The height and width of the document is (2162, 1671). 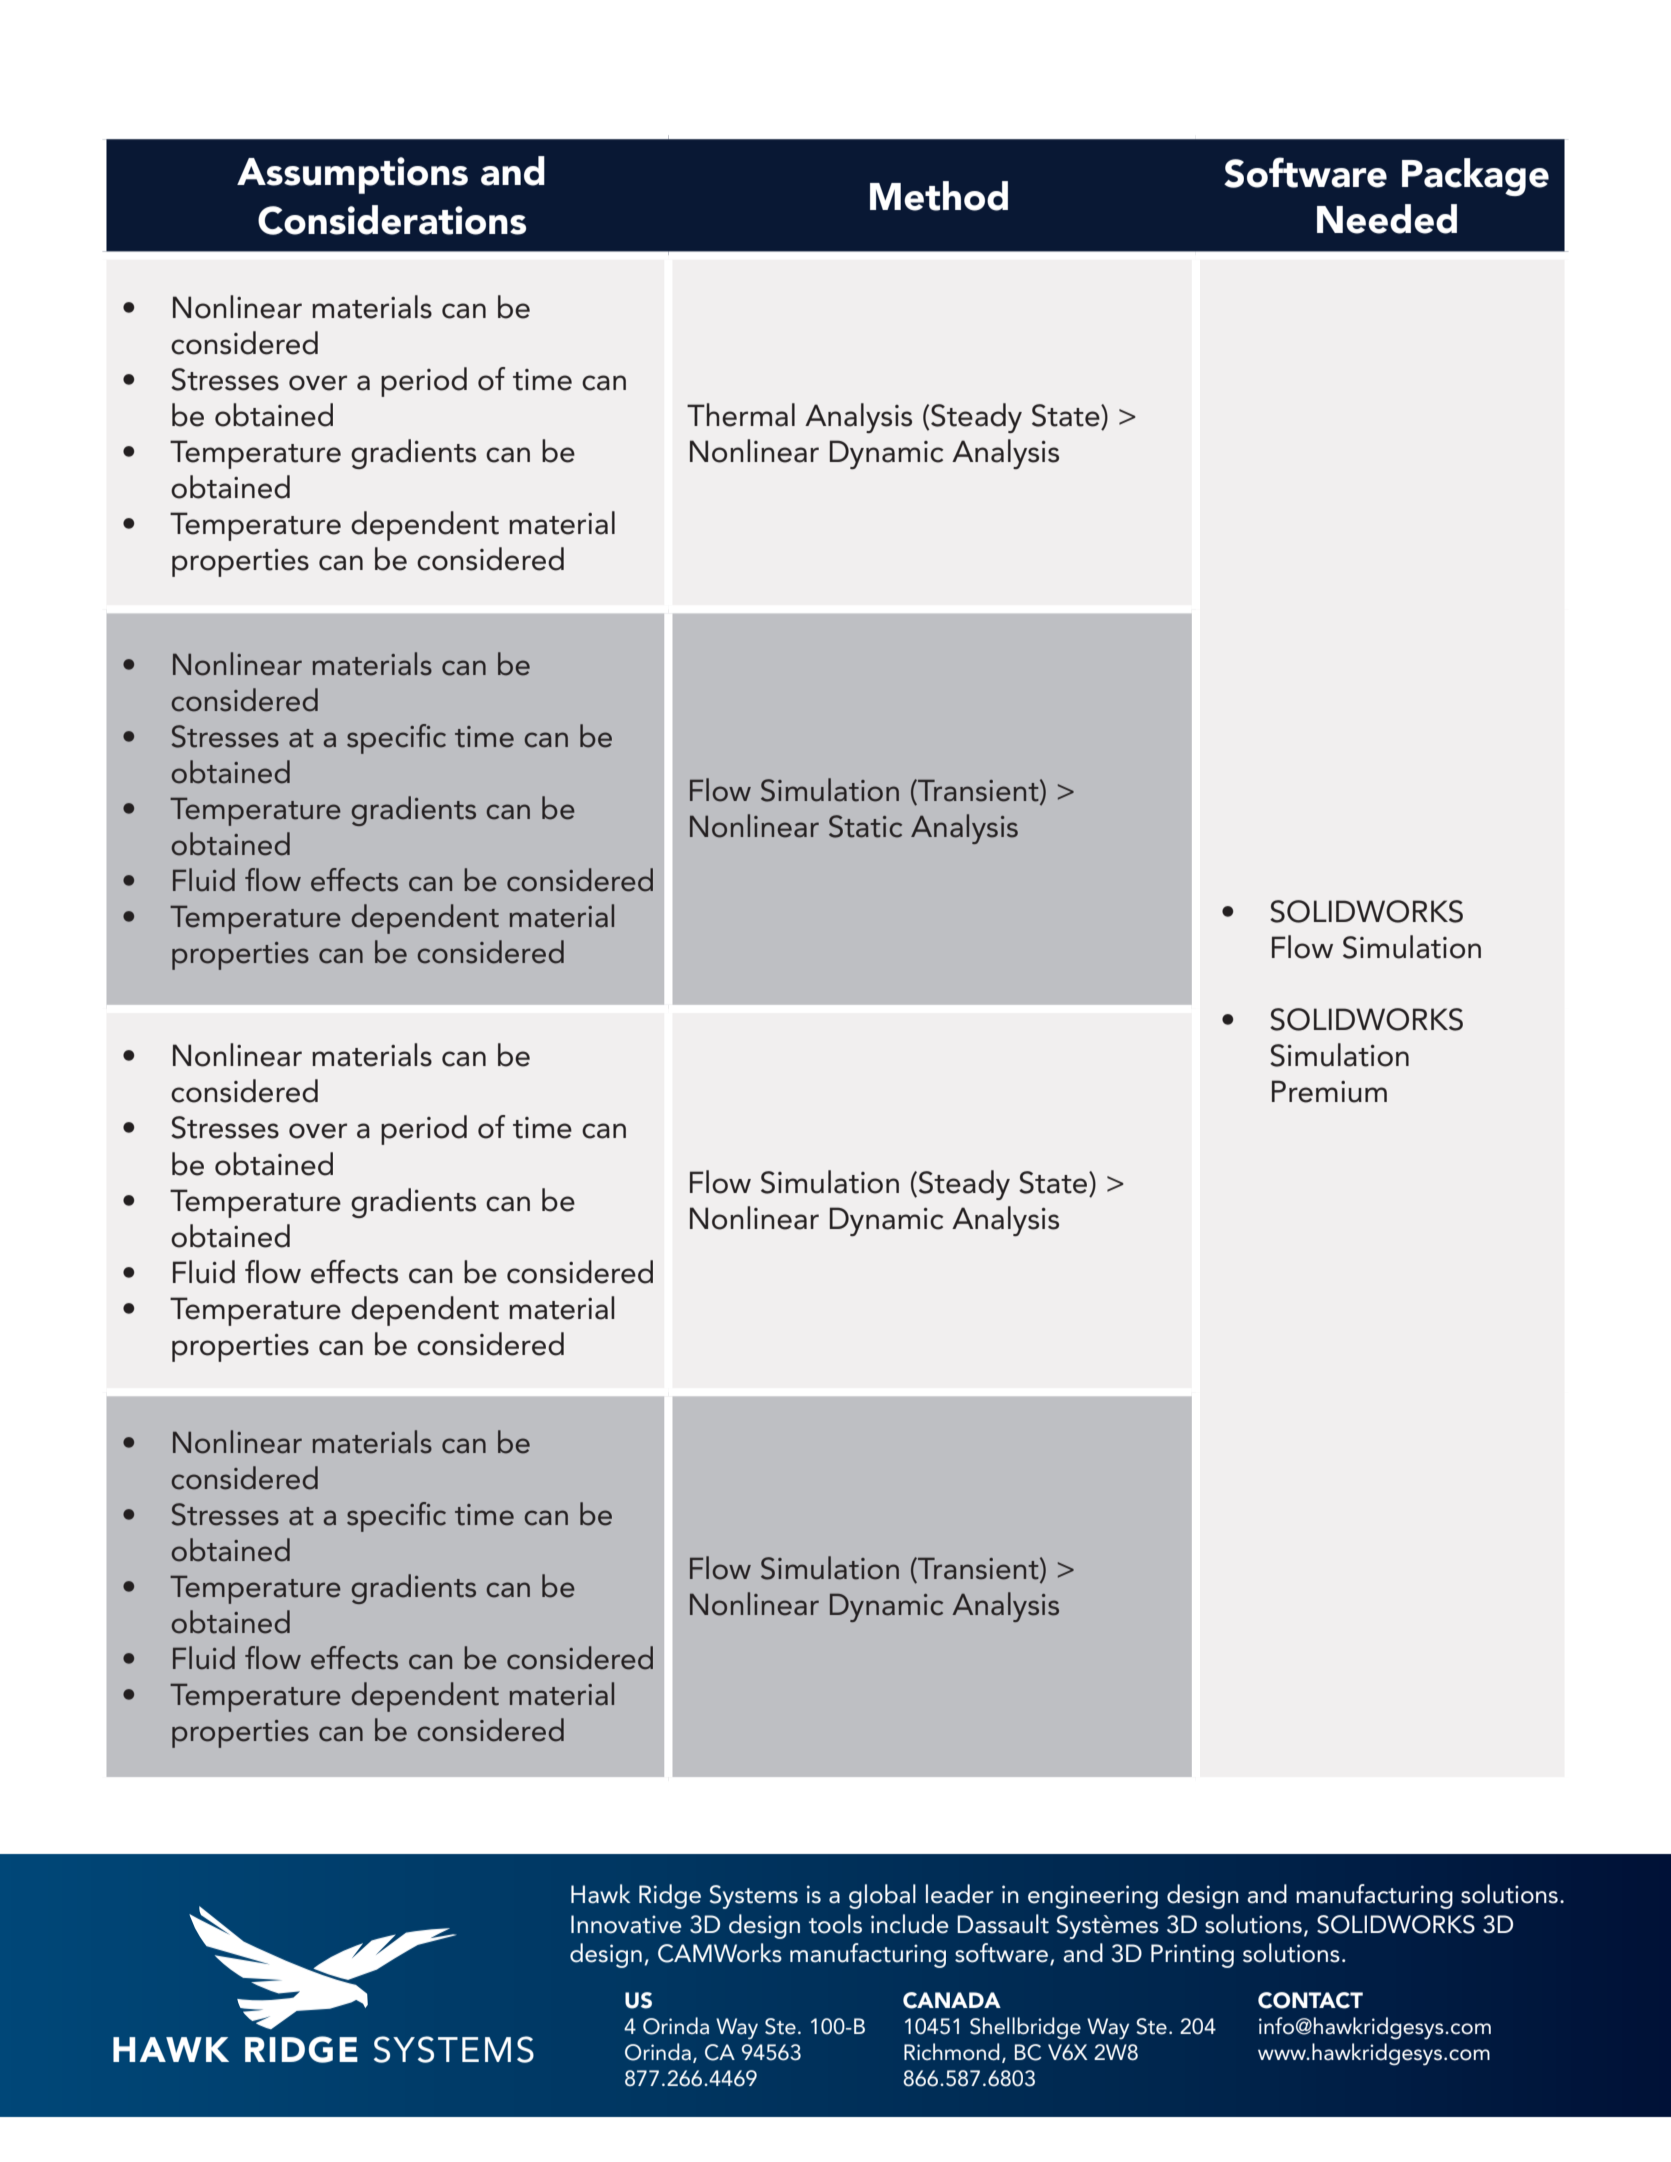 I want to click on Assumptions, so click(x=352, y=175).
